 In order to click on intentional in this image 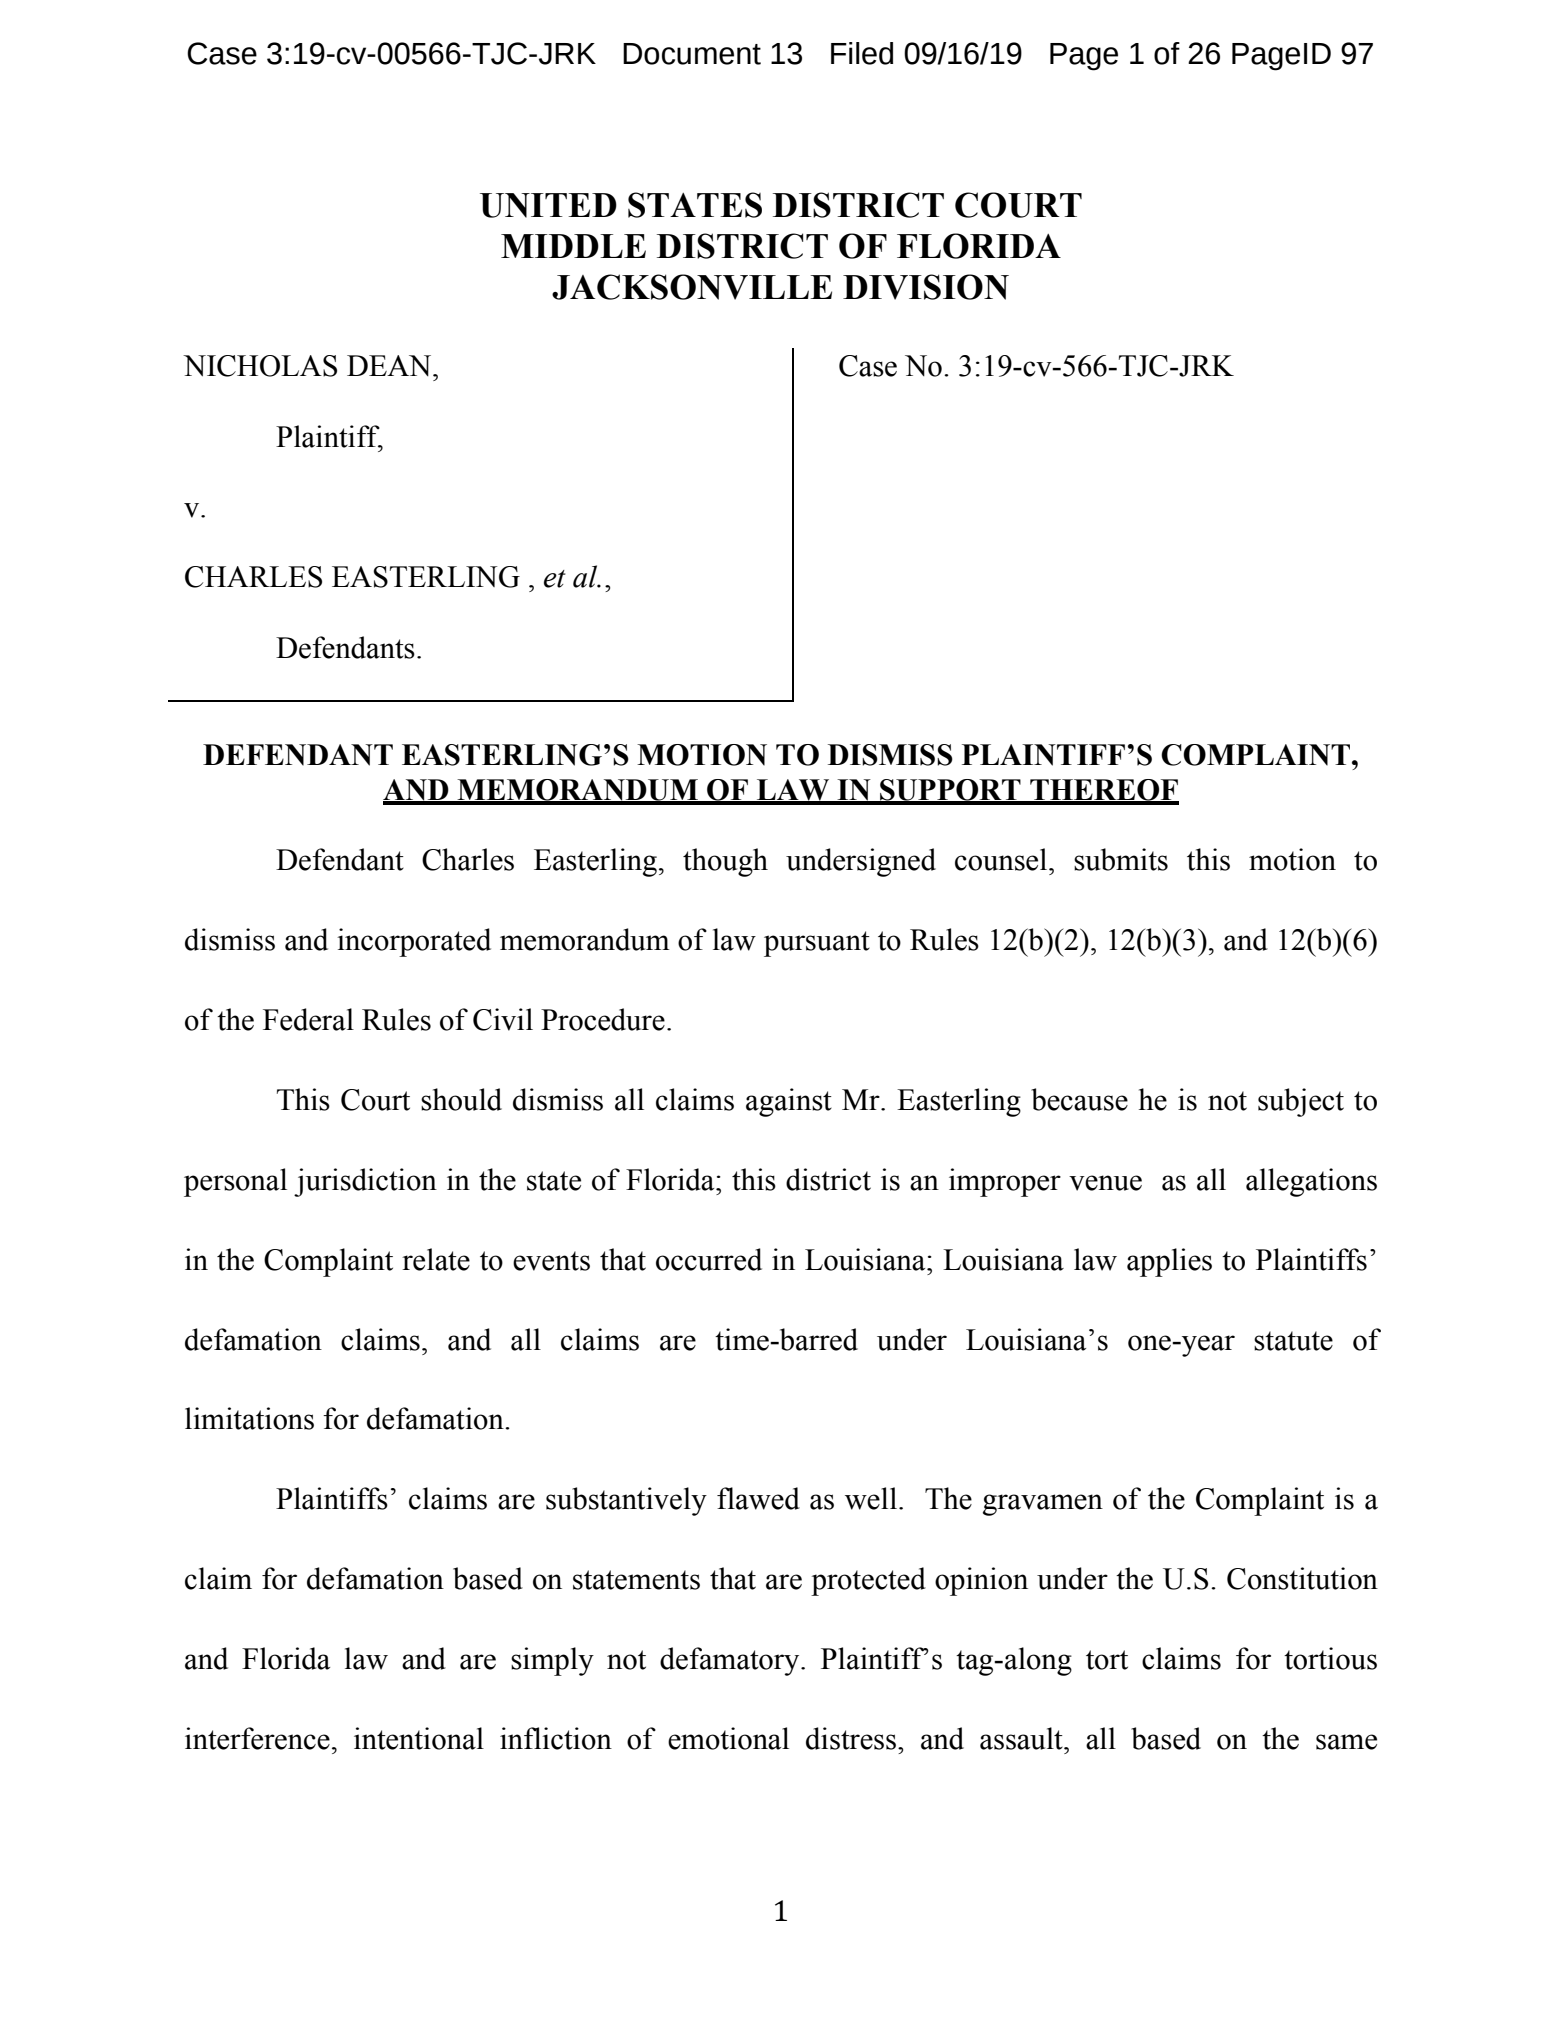, I will do `click(419, 1738)`.
